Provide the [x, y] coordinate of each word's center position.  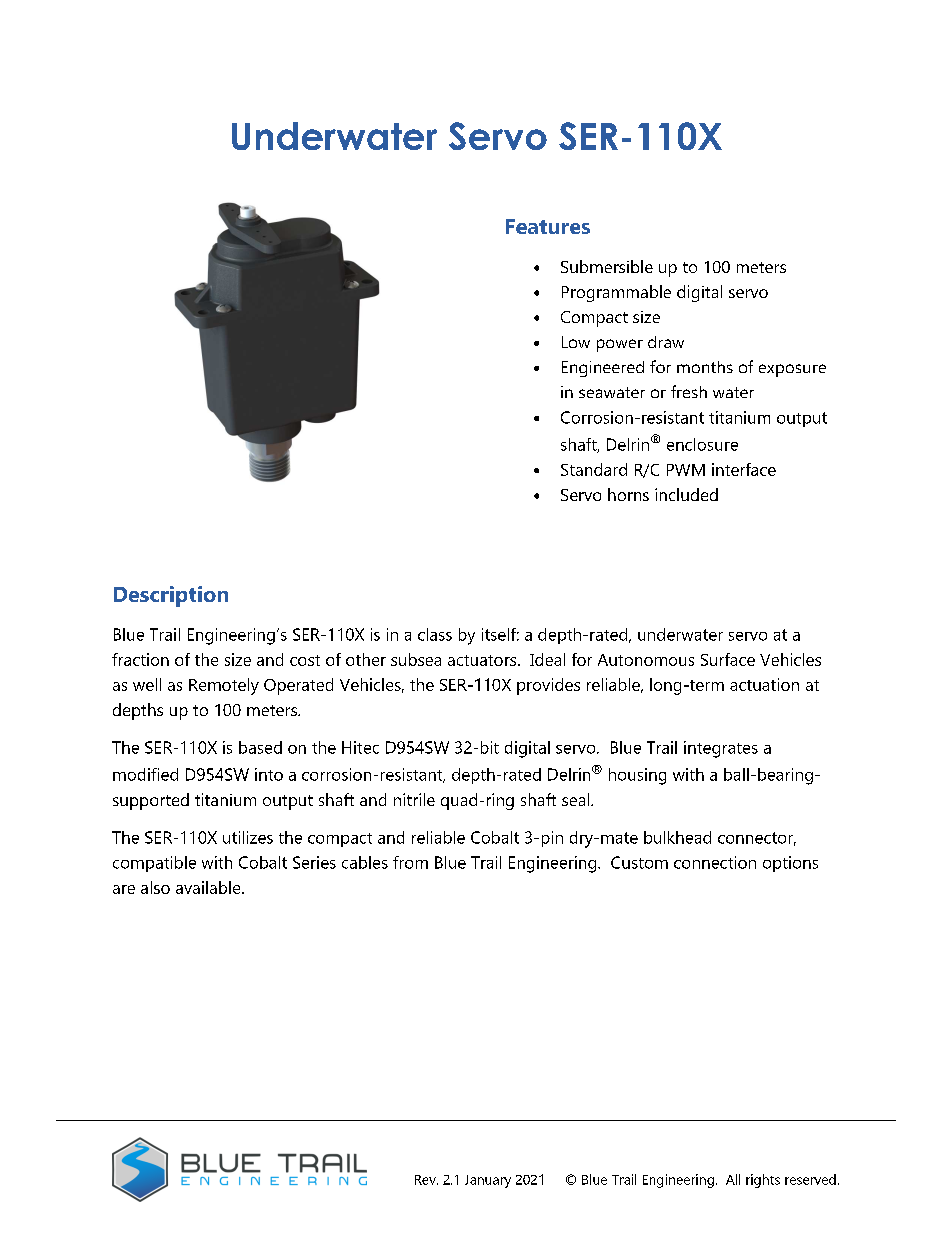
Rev [426, 1180]
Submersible [607, 266]
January [488, 1181]
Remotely [224, 686]
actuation [764, 684]
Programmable [616, 293]
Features [548, 226]
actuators [483, 660]
